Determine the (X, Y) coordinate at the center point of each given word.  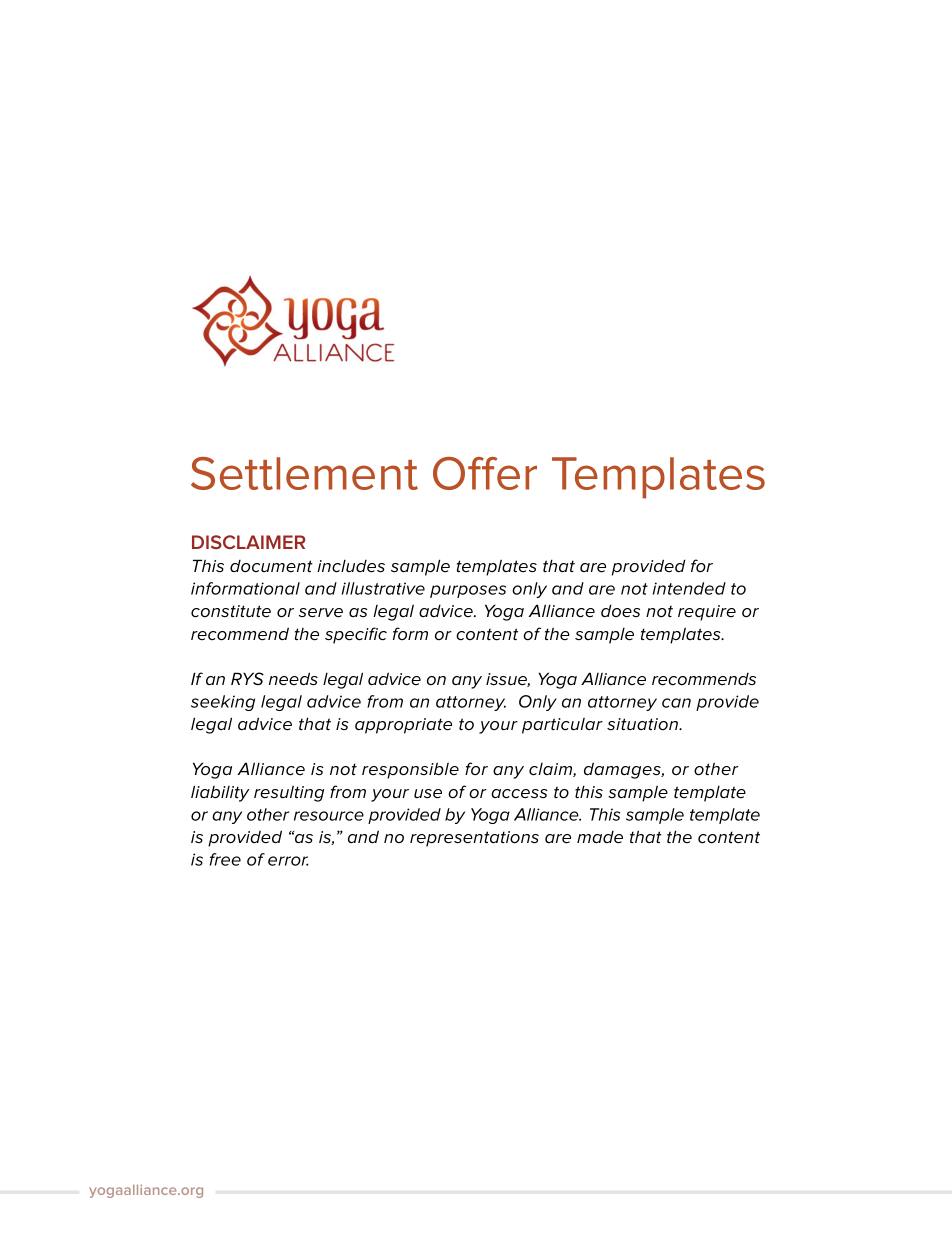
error (288, 861)
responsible (410, 770)
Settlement (304, 473)
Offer (485, 473)
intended (689, 588)
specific (356, 635)
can (676, 703)
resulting (289, 793)
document (271, 566)
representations (474, 839)
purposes (468, 591)
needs (293, 679)
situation (644, 724)
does (620, 610)
